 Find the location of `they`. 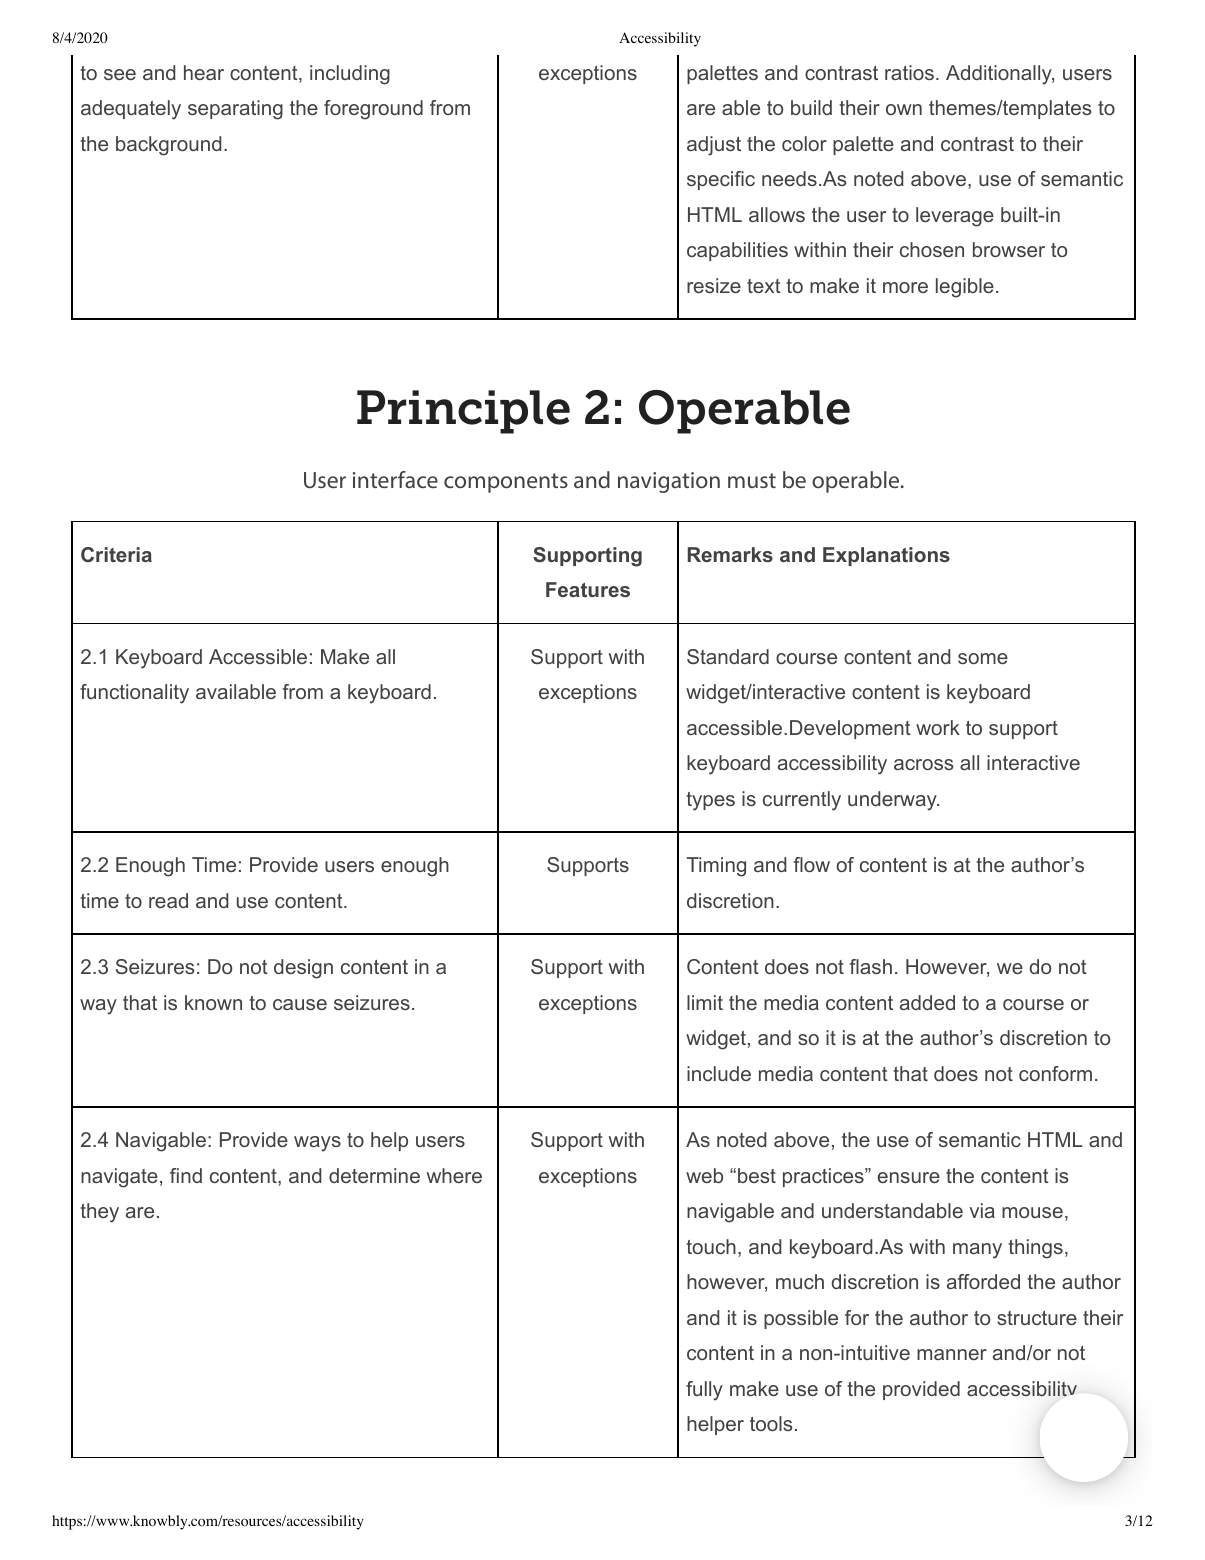

they is located at coordinates (99, 1213).
